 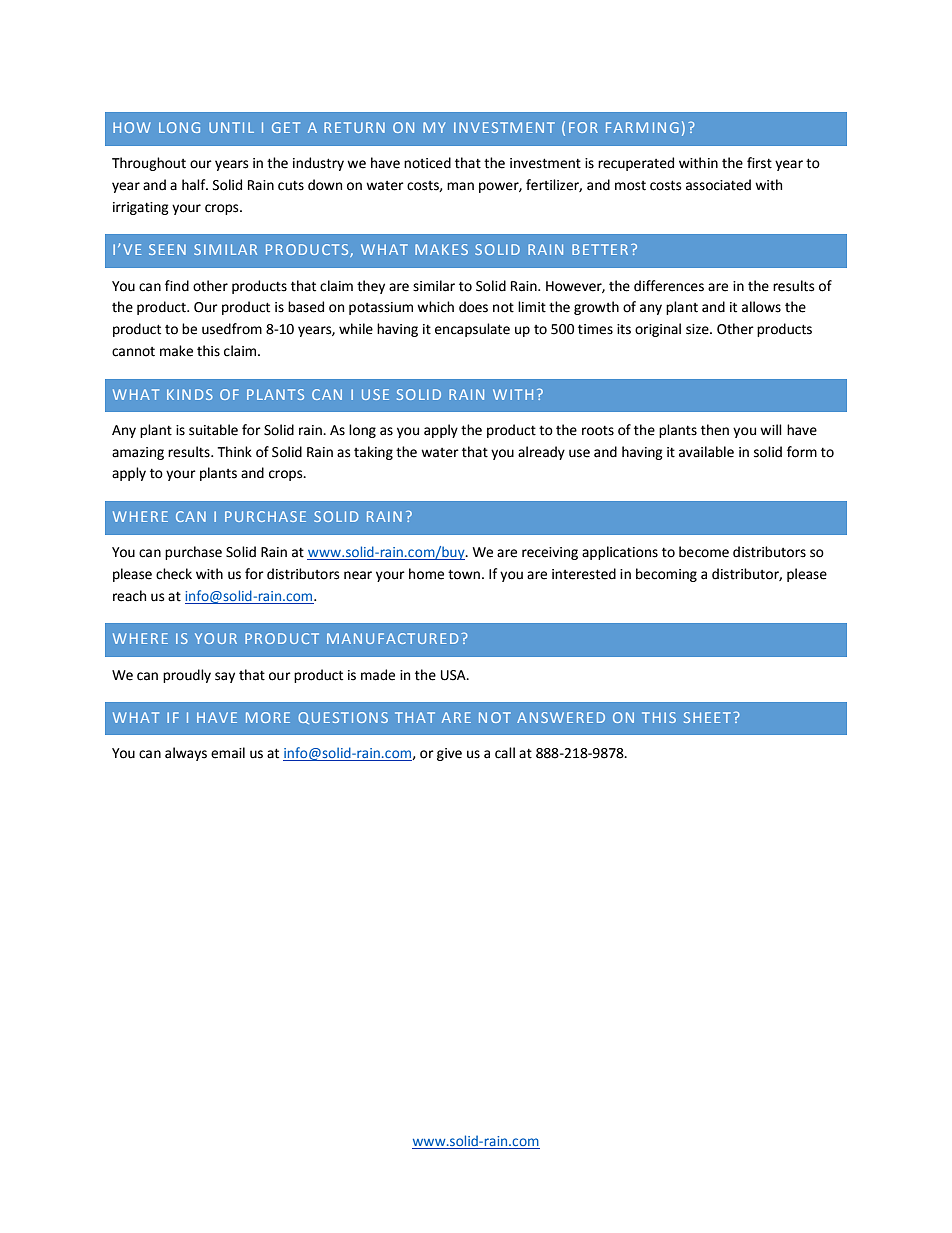 I want to click on then, so click(x=715, y=430).
